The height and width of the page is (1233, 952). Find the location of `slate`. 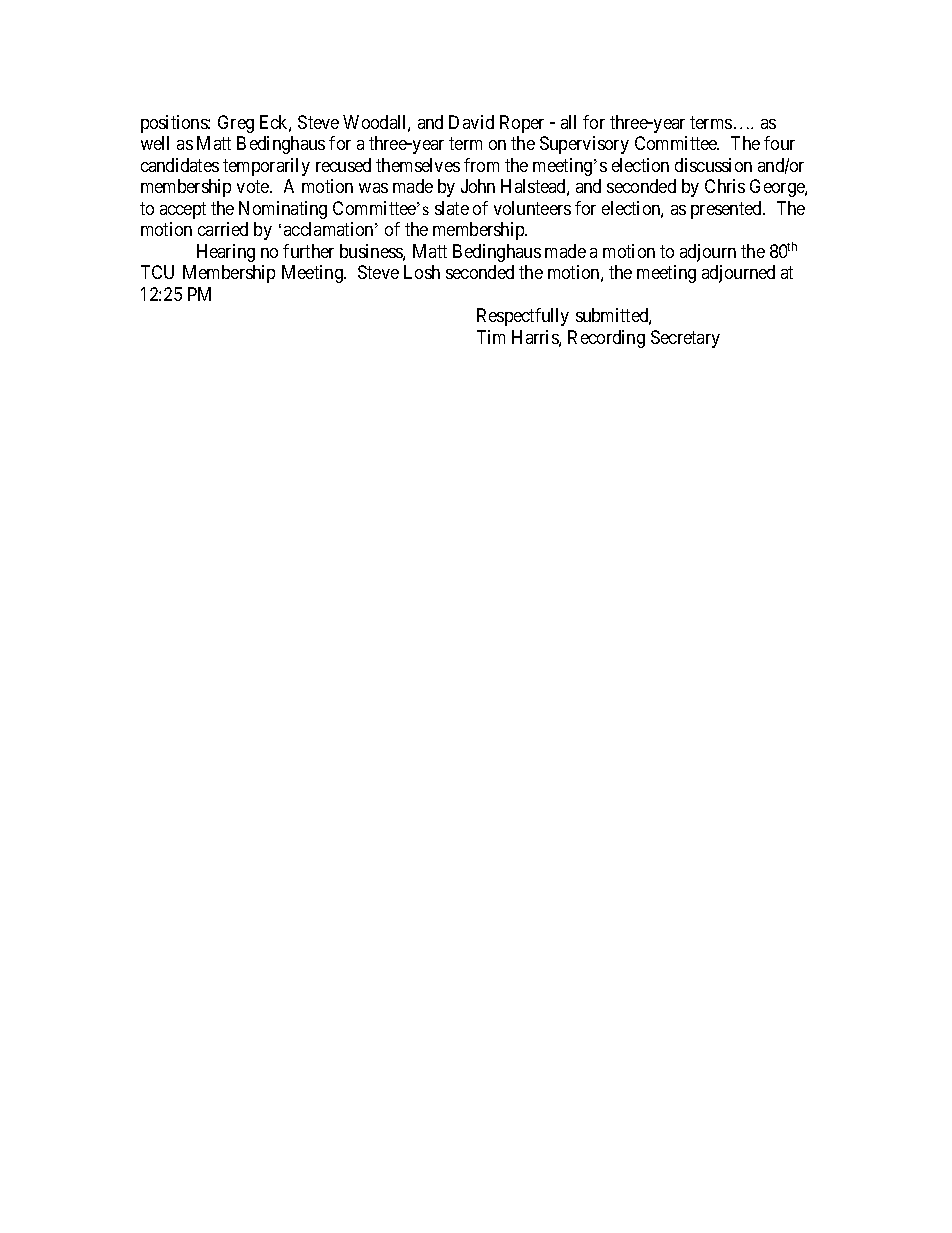

slate is located at coordinates (452, 208).
